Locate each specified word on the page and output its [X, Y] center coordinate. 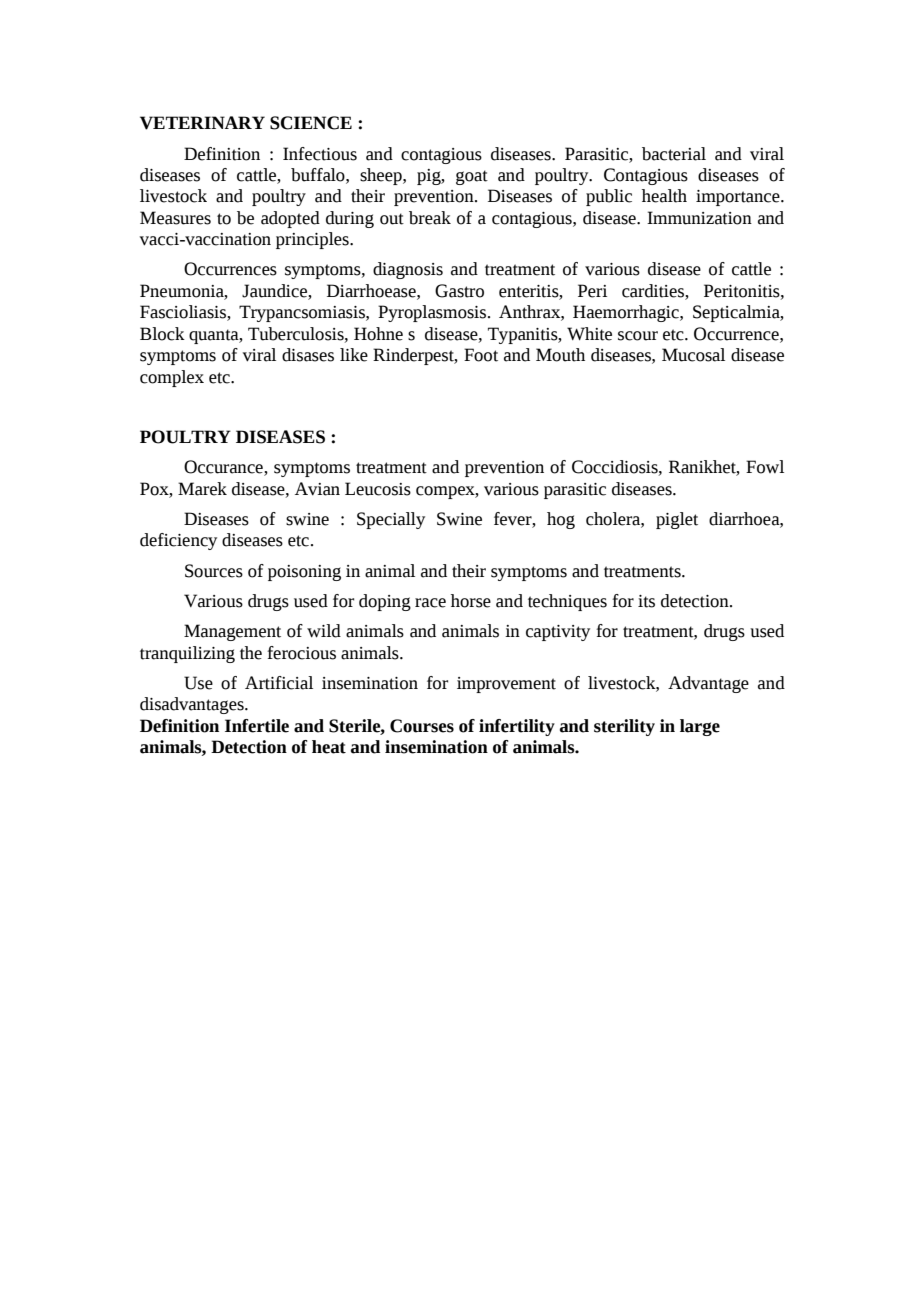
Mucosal [693, 355]
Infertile [257, 726]
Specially [391, 520]
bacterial [674, 154]
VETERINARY [202, 123]
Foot [481, 355]
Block [162, 334]
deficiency [178, 541]
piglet [677, 520]
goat [472, 177]
